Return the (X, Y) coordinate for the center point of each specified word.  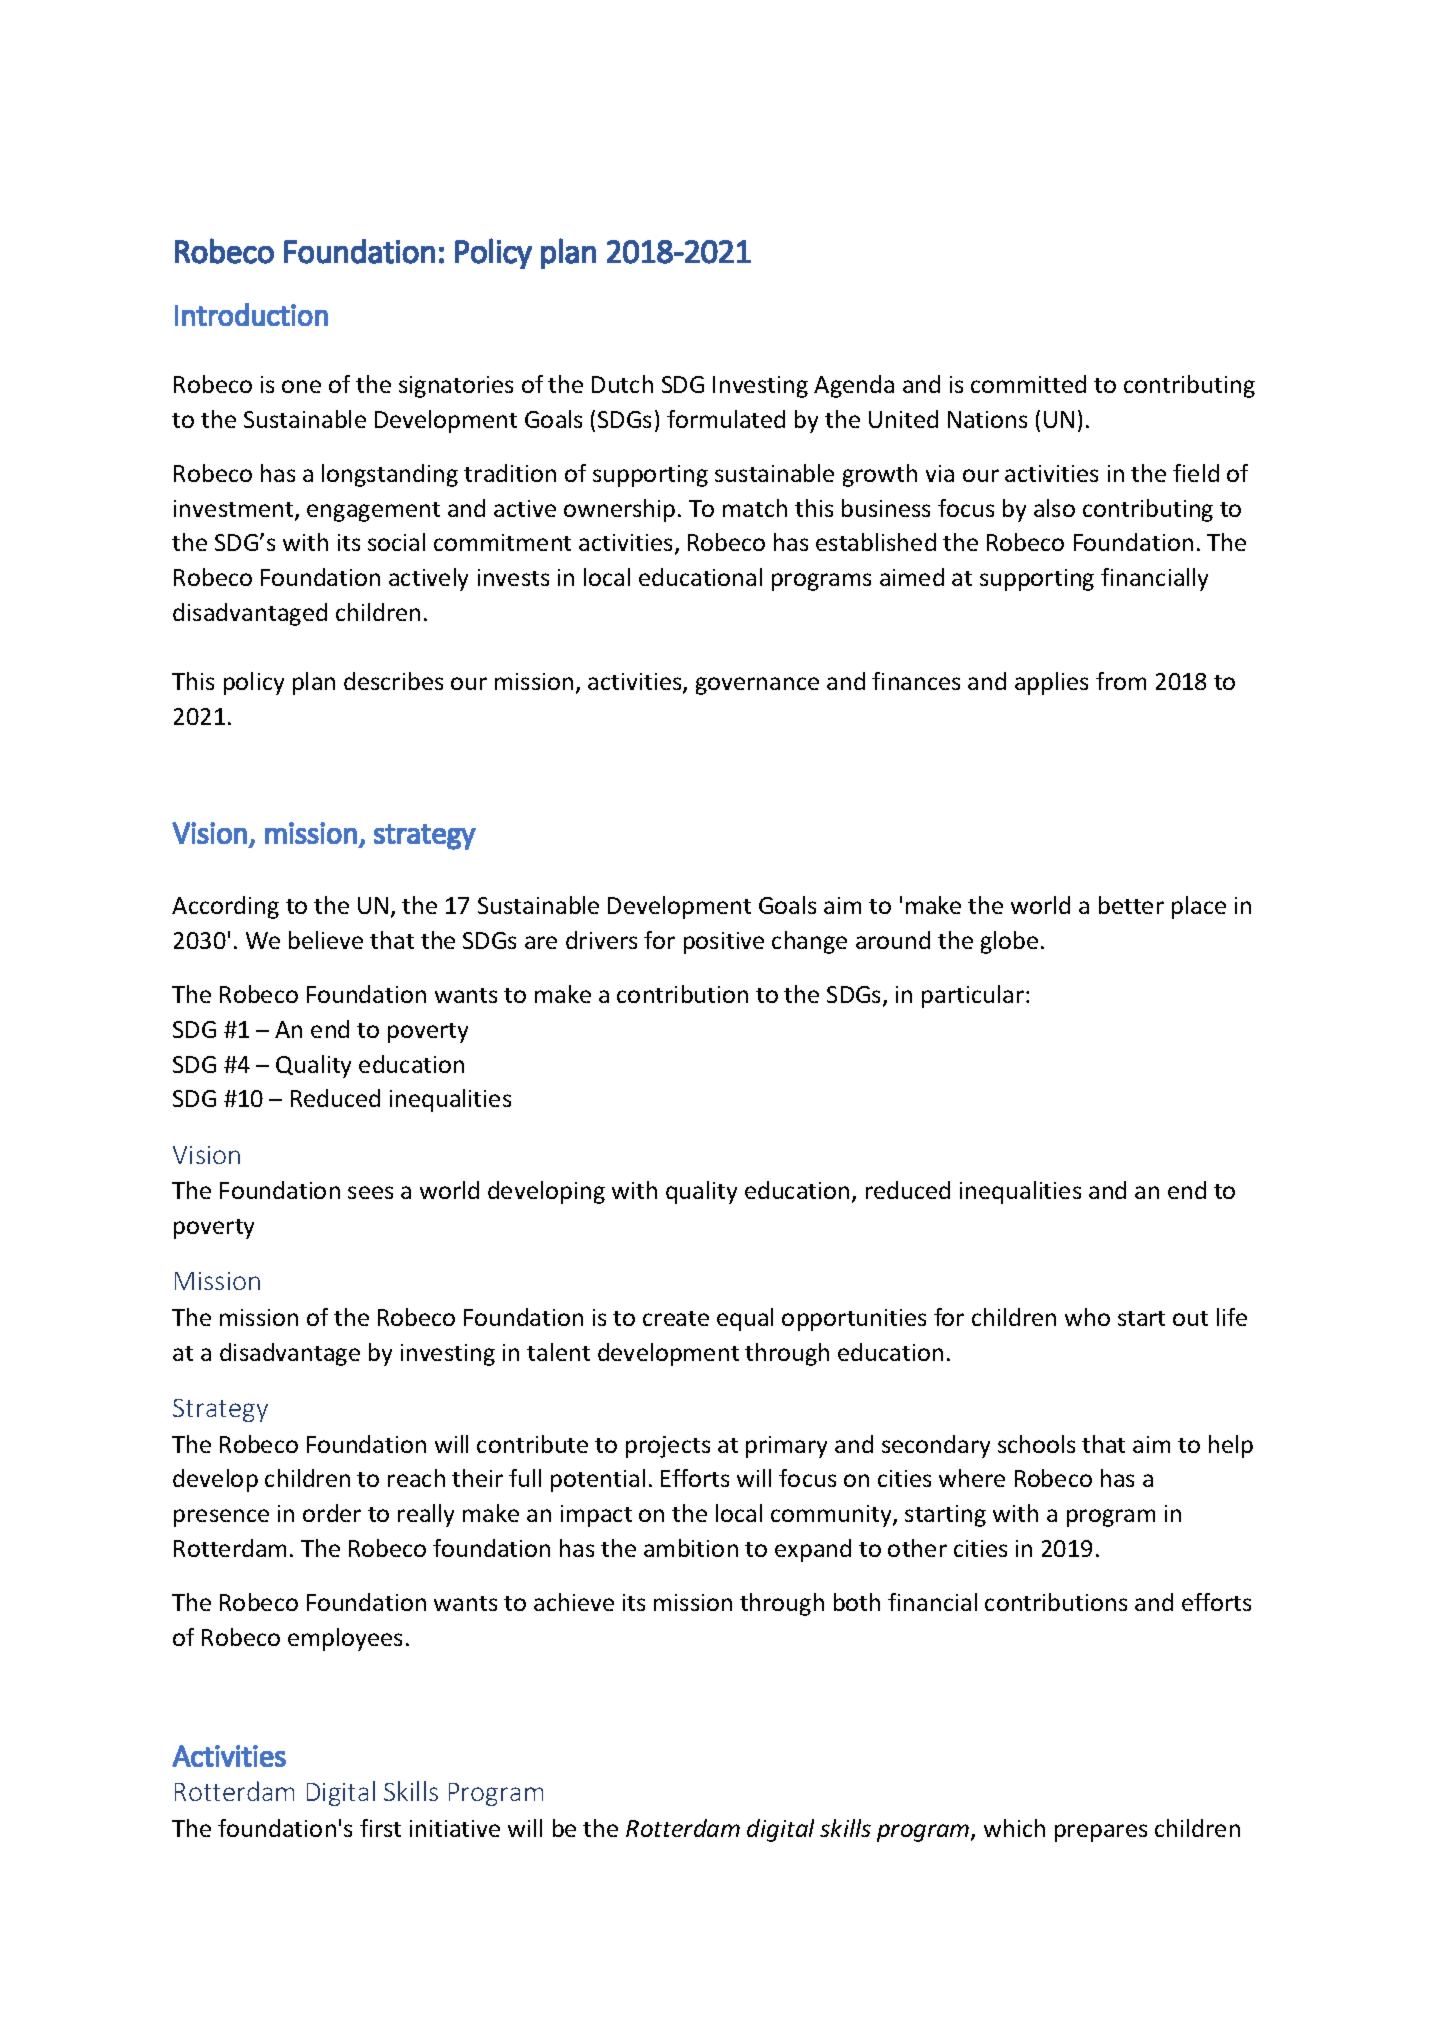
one (301, 386)
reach (416, 1478)
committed (1028, 384)
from (1121, 681)
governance (757, 686)
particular (973, 996)
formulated (726, 419)
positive (724, 943)
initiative (455, 1828)
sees (370, 1192)
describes (393, 681)
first (380, 1828)
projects (668, 1447)
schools (1036, 1444)
